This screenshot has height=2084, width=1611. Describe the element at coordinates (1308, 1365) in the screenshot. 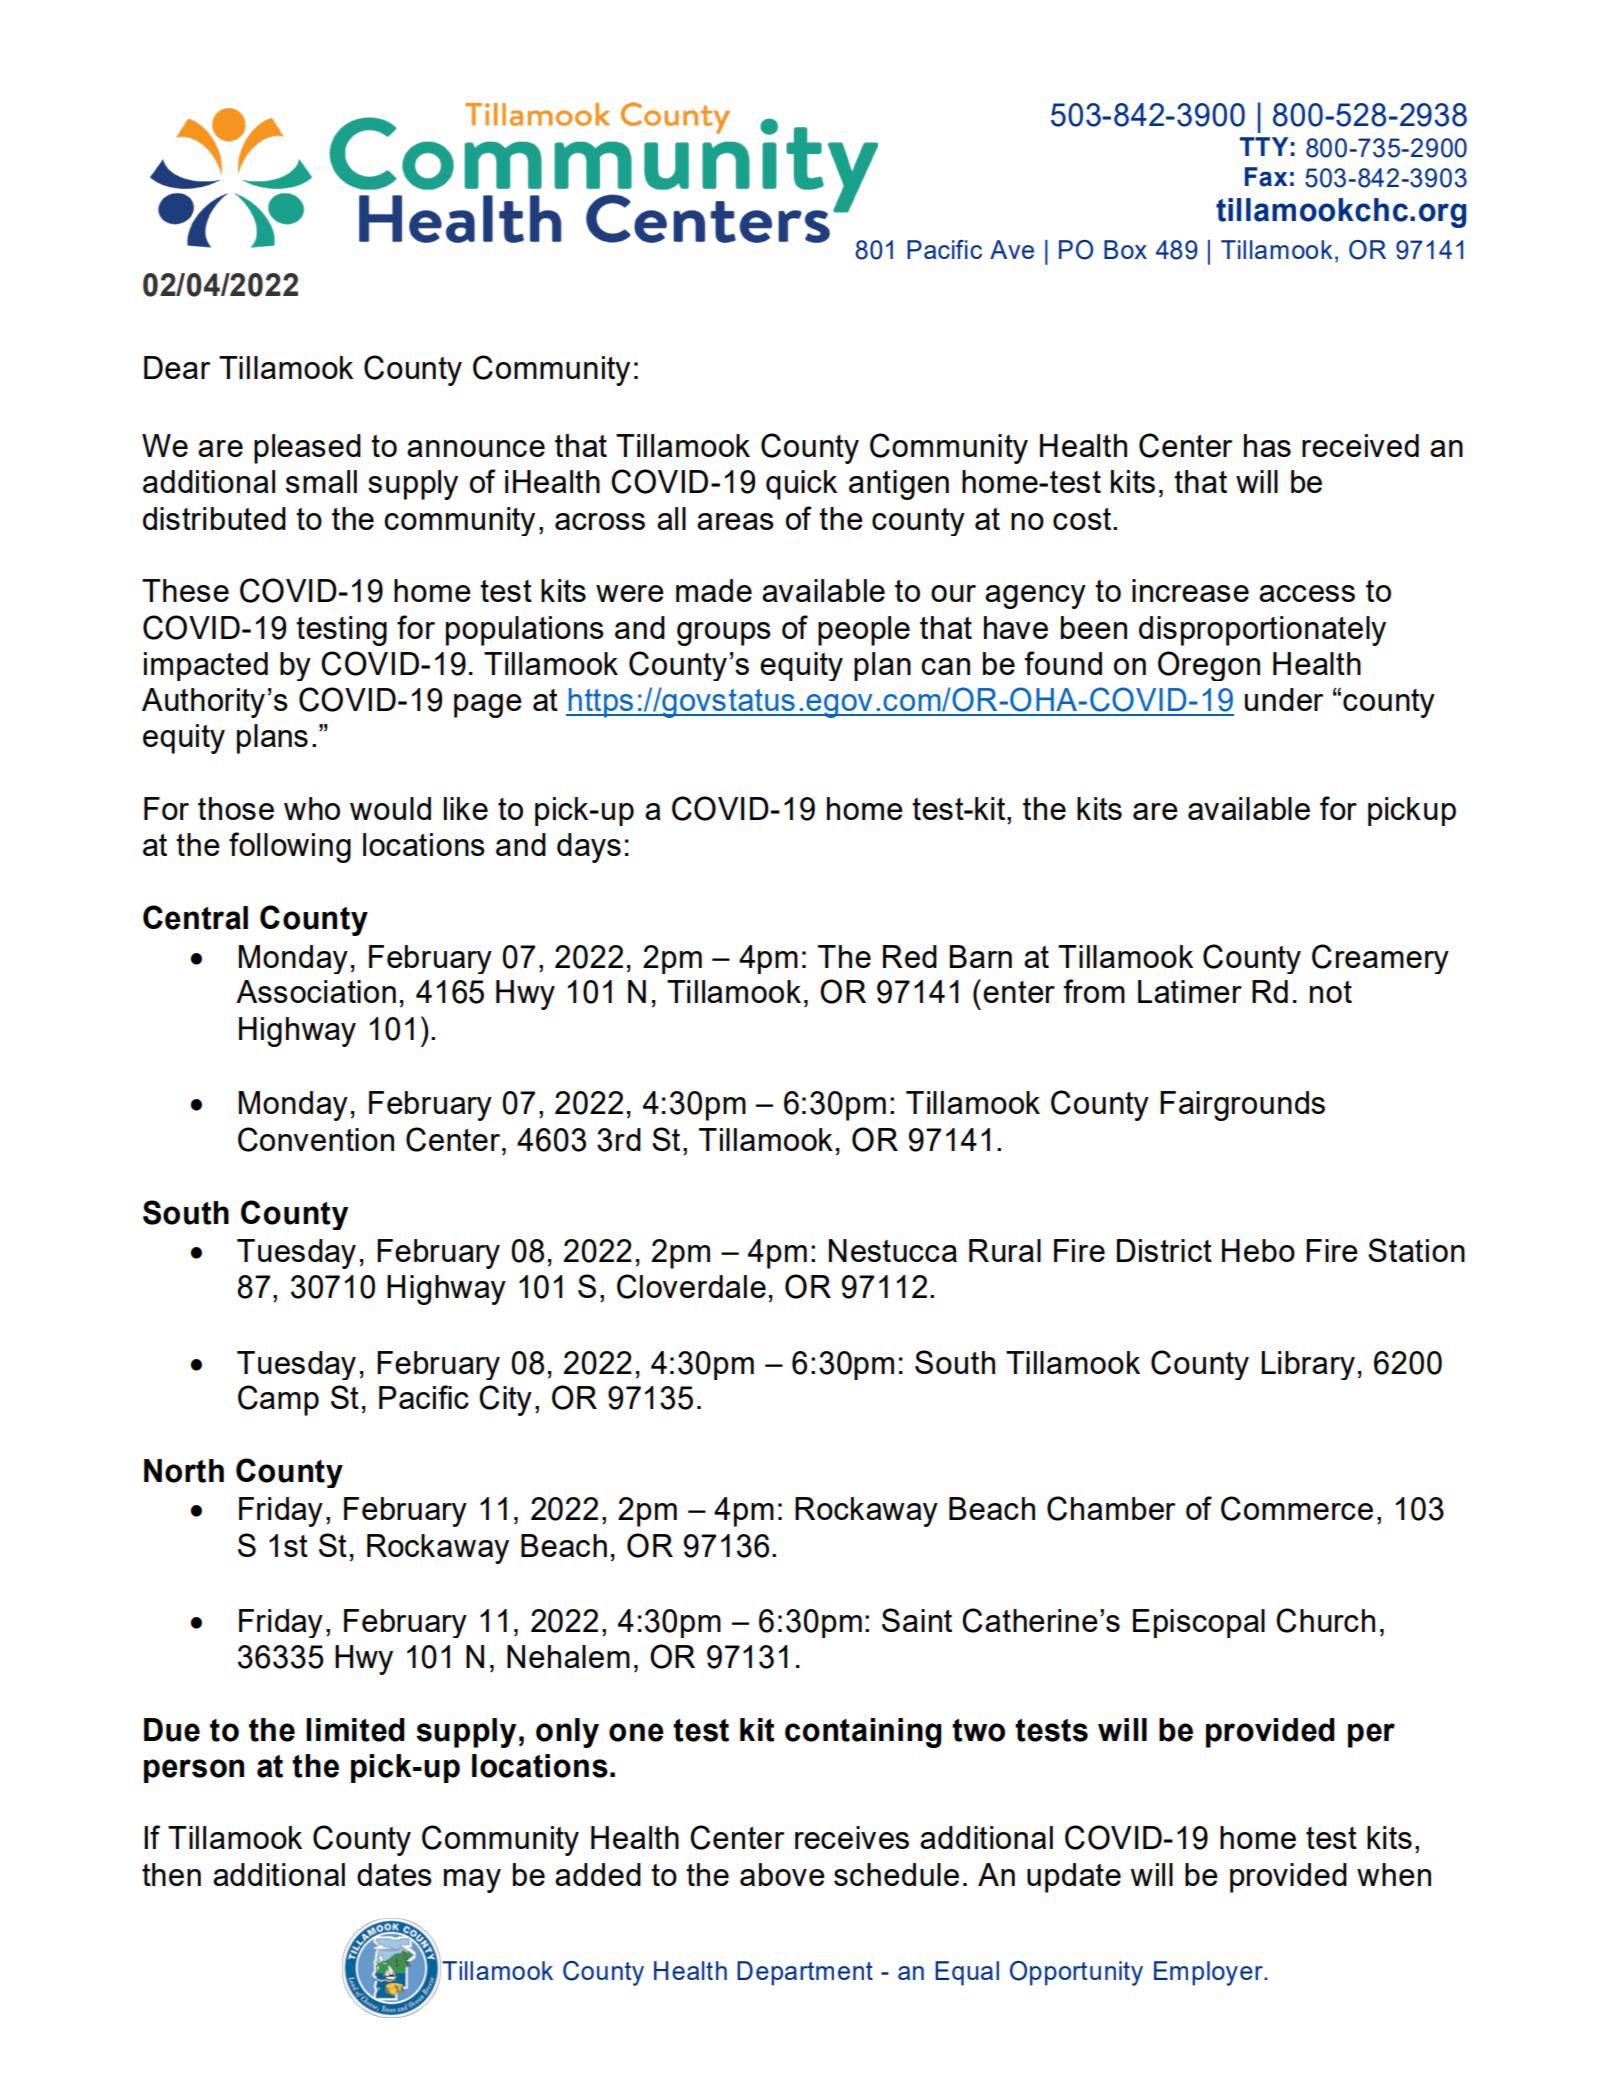

I see `Library` at that location.
